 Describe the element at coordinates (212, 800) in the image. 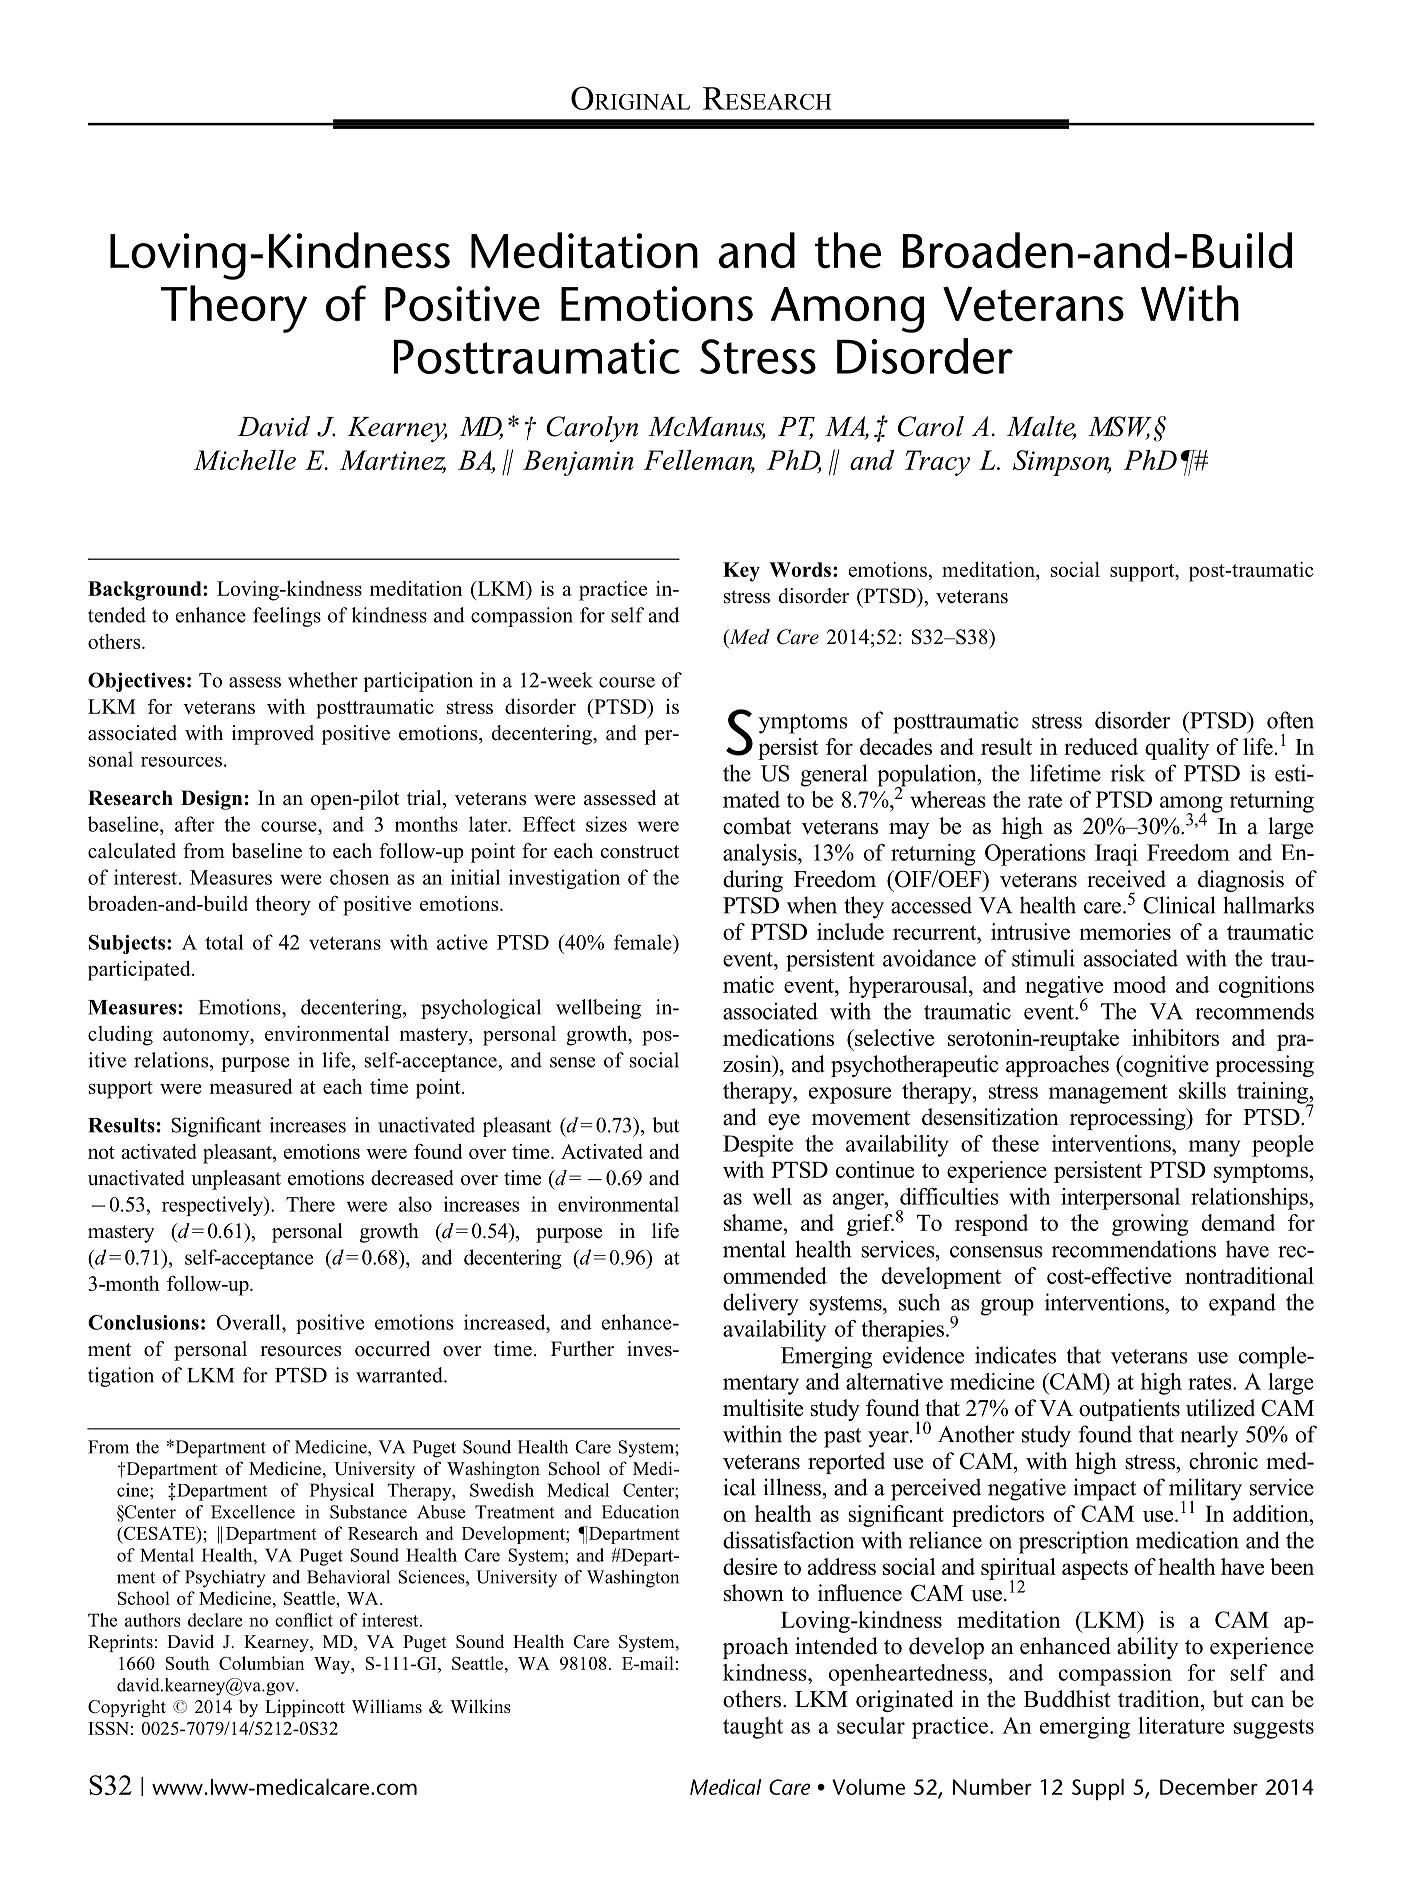

I see `Design` at that location.
